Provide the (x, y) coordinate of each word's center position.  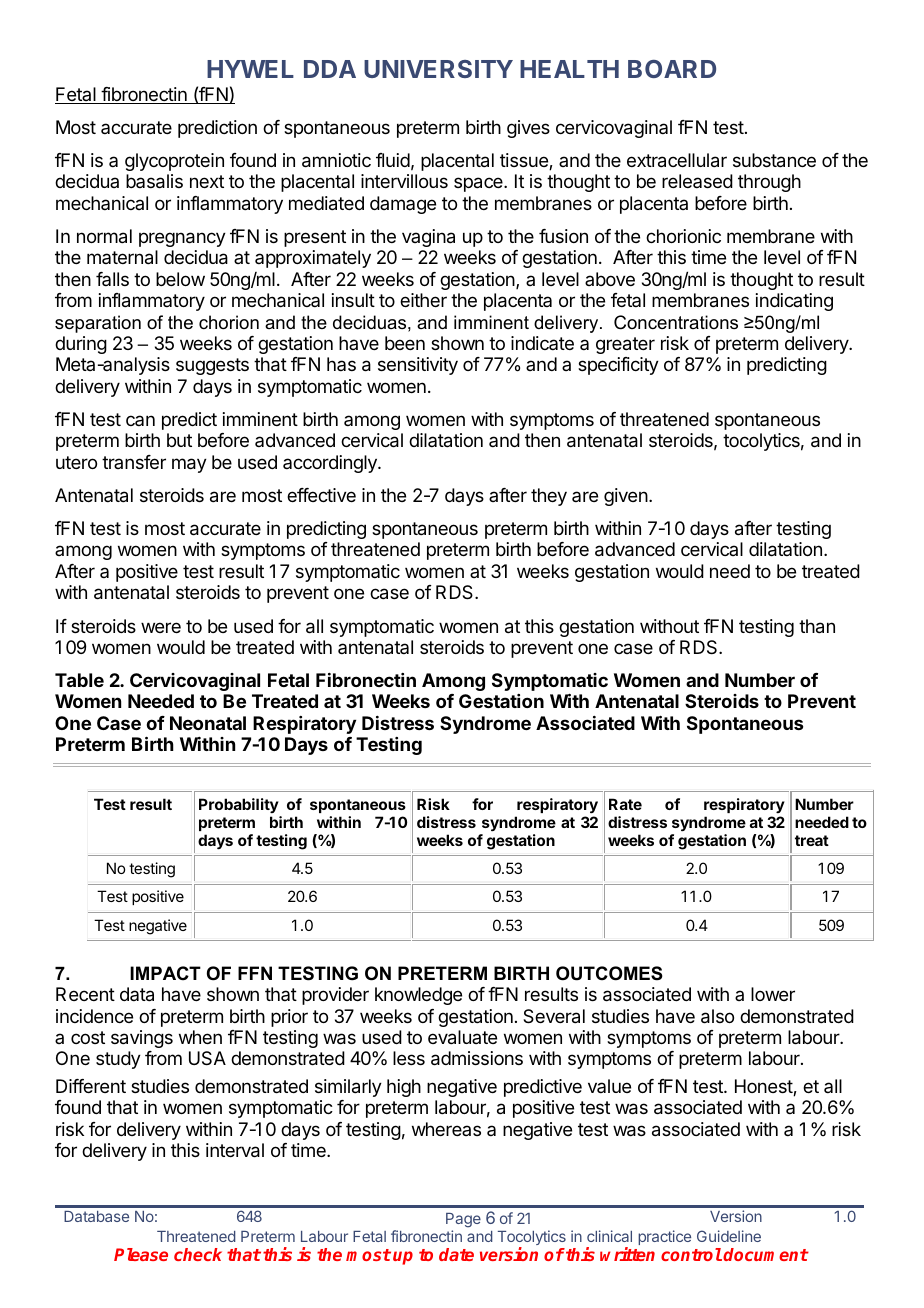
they (549, 497)
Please (141, 1254)
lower (773, 994)
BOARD (672, 69)
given (626, 497)
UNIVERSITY (438, 69)
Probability (239, 805)
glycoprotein (174, 162)
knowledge (418, 996)
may (189, 465)
